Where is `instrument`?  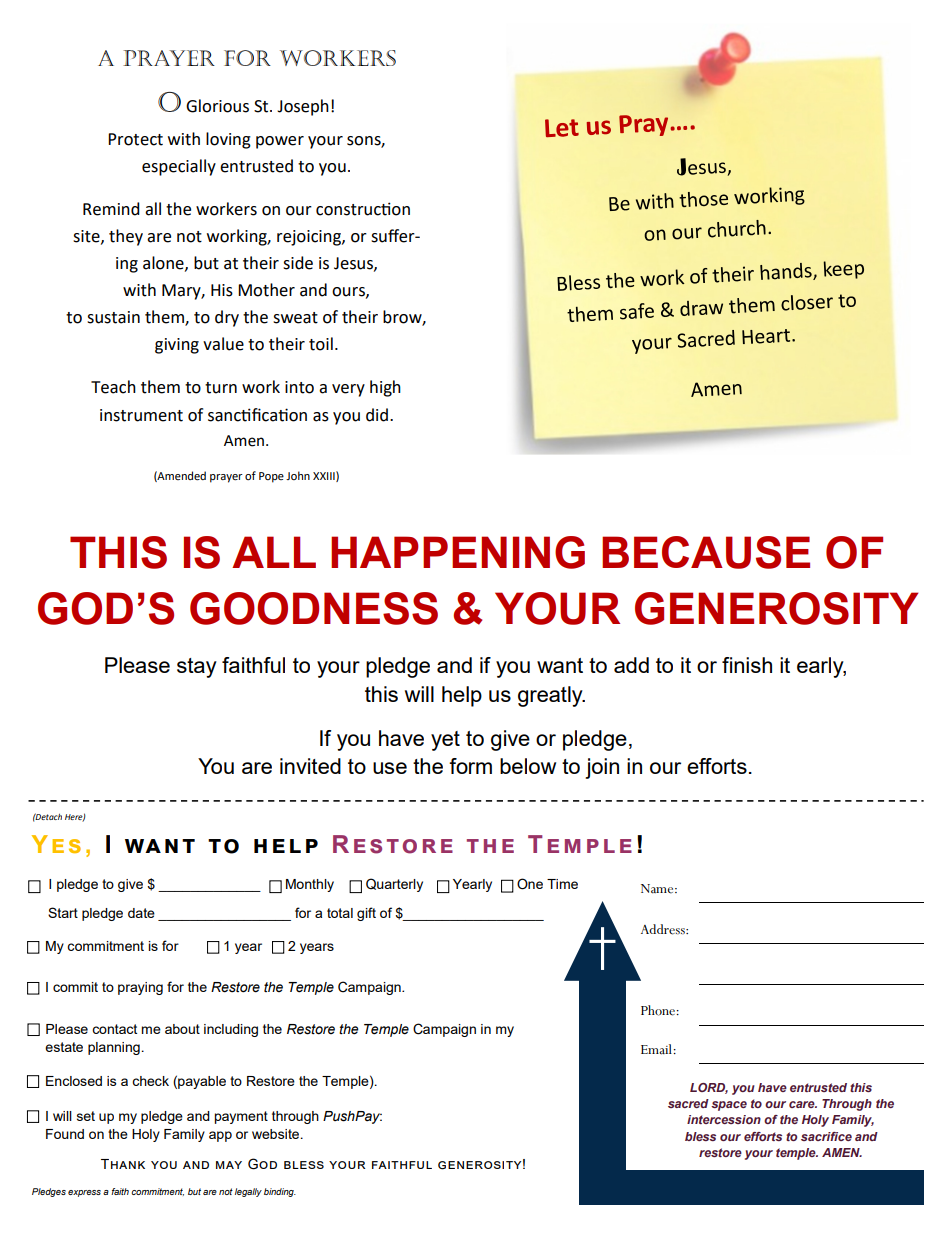 instrument is located at coordinates (141, 415).
